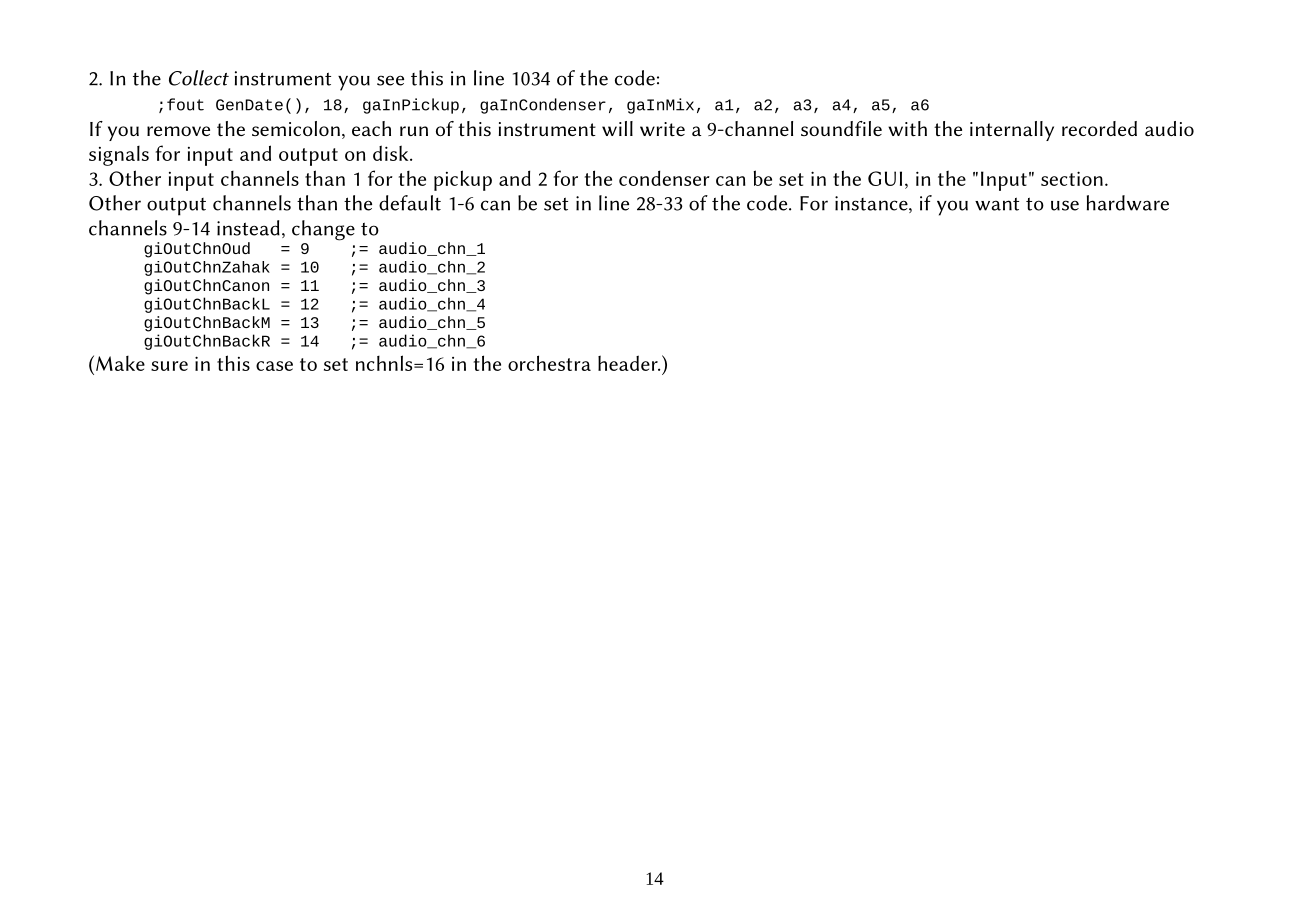 The height and width of the screenshot is (924, 1308). I want to click on signals, so click(119, 156).
